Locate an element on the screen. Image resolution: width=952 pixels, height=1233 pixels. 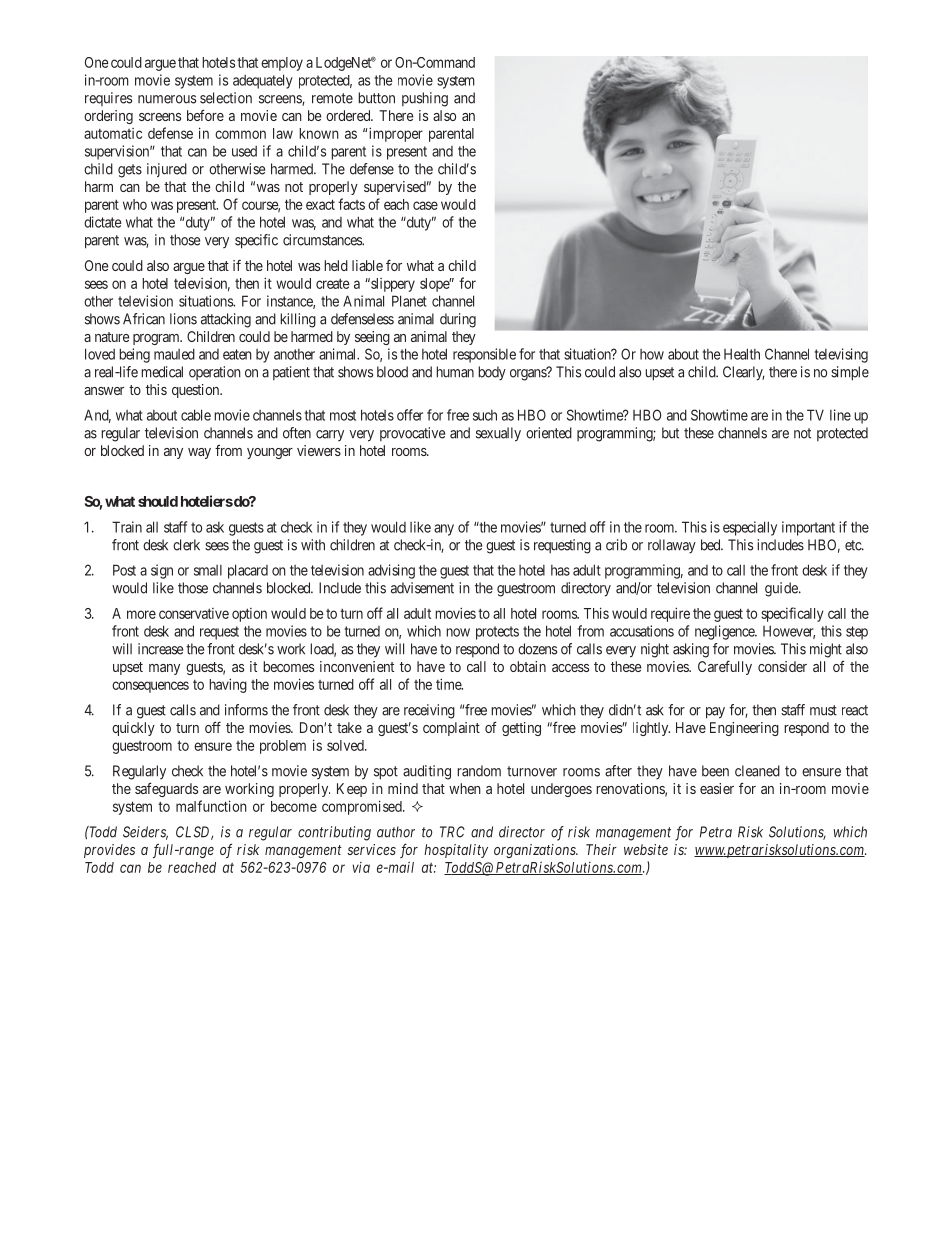
should is located at coordinates (158, 501).
